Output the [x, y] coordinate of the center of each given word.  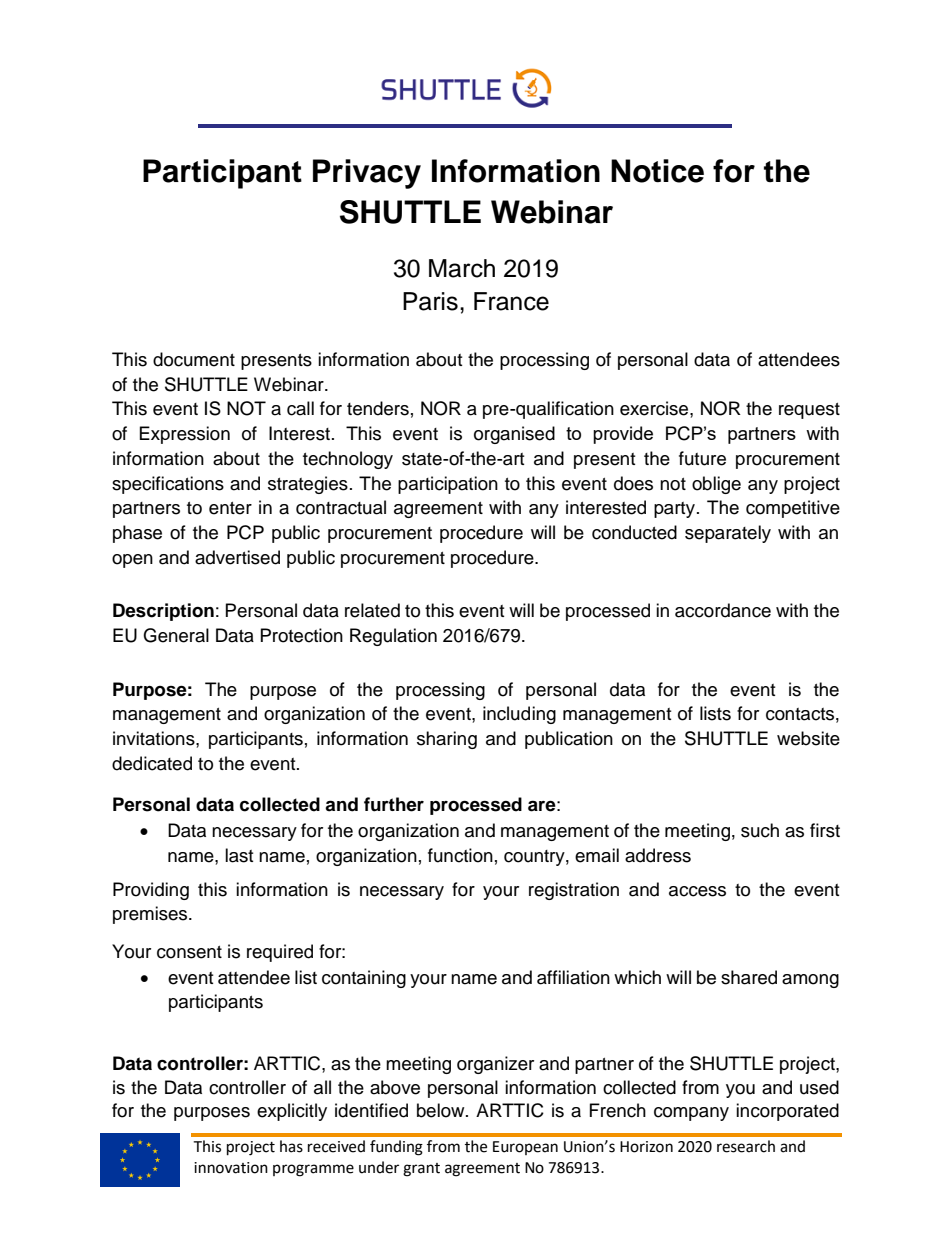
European [525, 1148]
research [746, 1146]
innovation [231, 1168]
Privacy [367, 174]
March [462, 268]
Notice [657, 171]
